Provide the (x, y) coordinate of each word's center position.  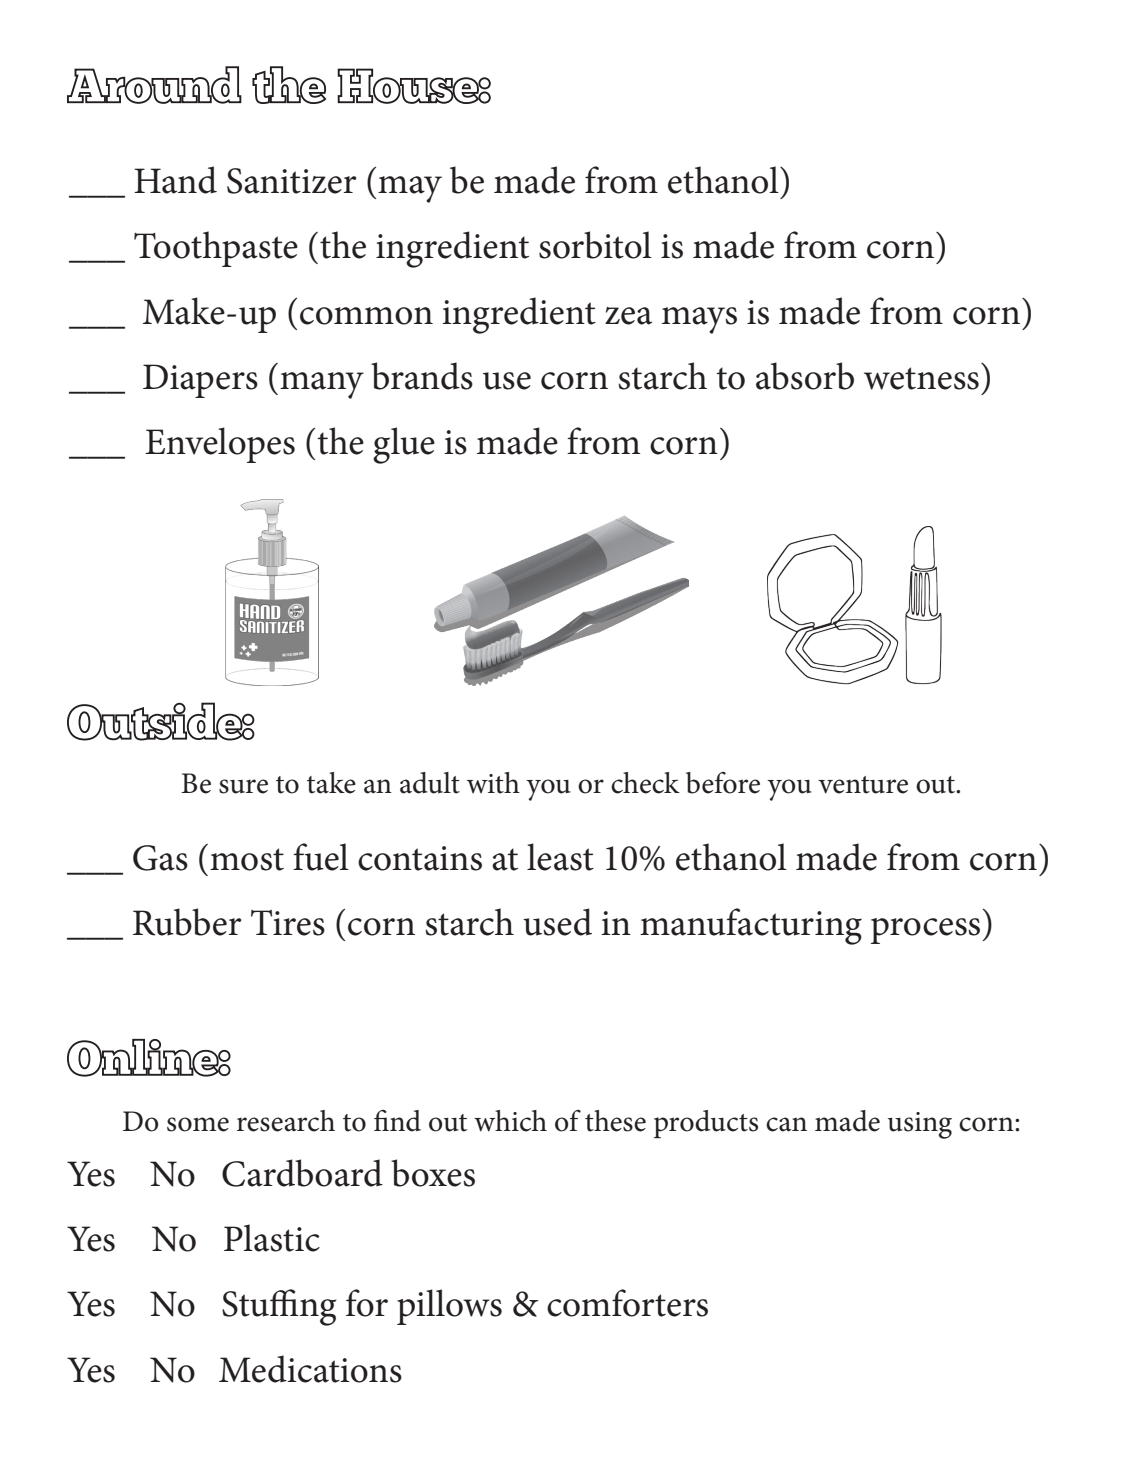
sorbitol (595, 245)
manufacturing (751, 926)
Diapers (200, 381)
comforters (627, 1303)
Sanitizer (292, 181)
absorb (805, 376)
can (786, 1124)
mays (699, 320)
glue (404, 445)
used (557, 922)
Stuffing (279, 1307)
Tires (288, 923)
